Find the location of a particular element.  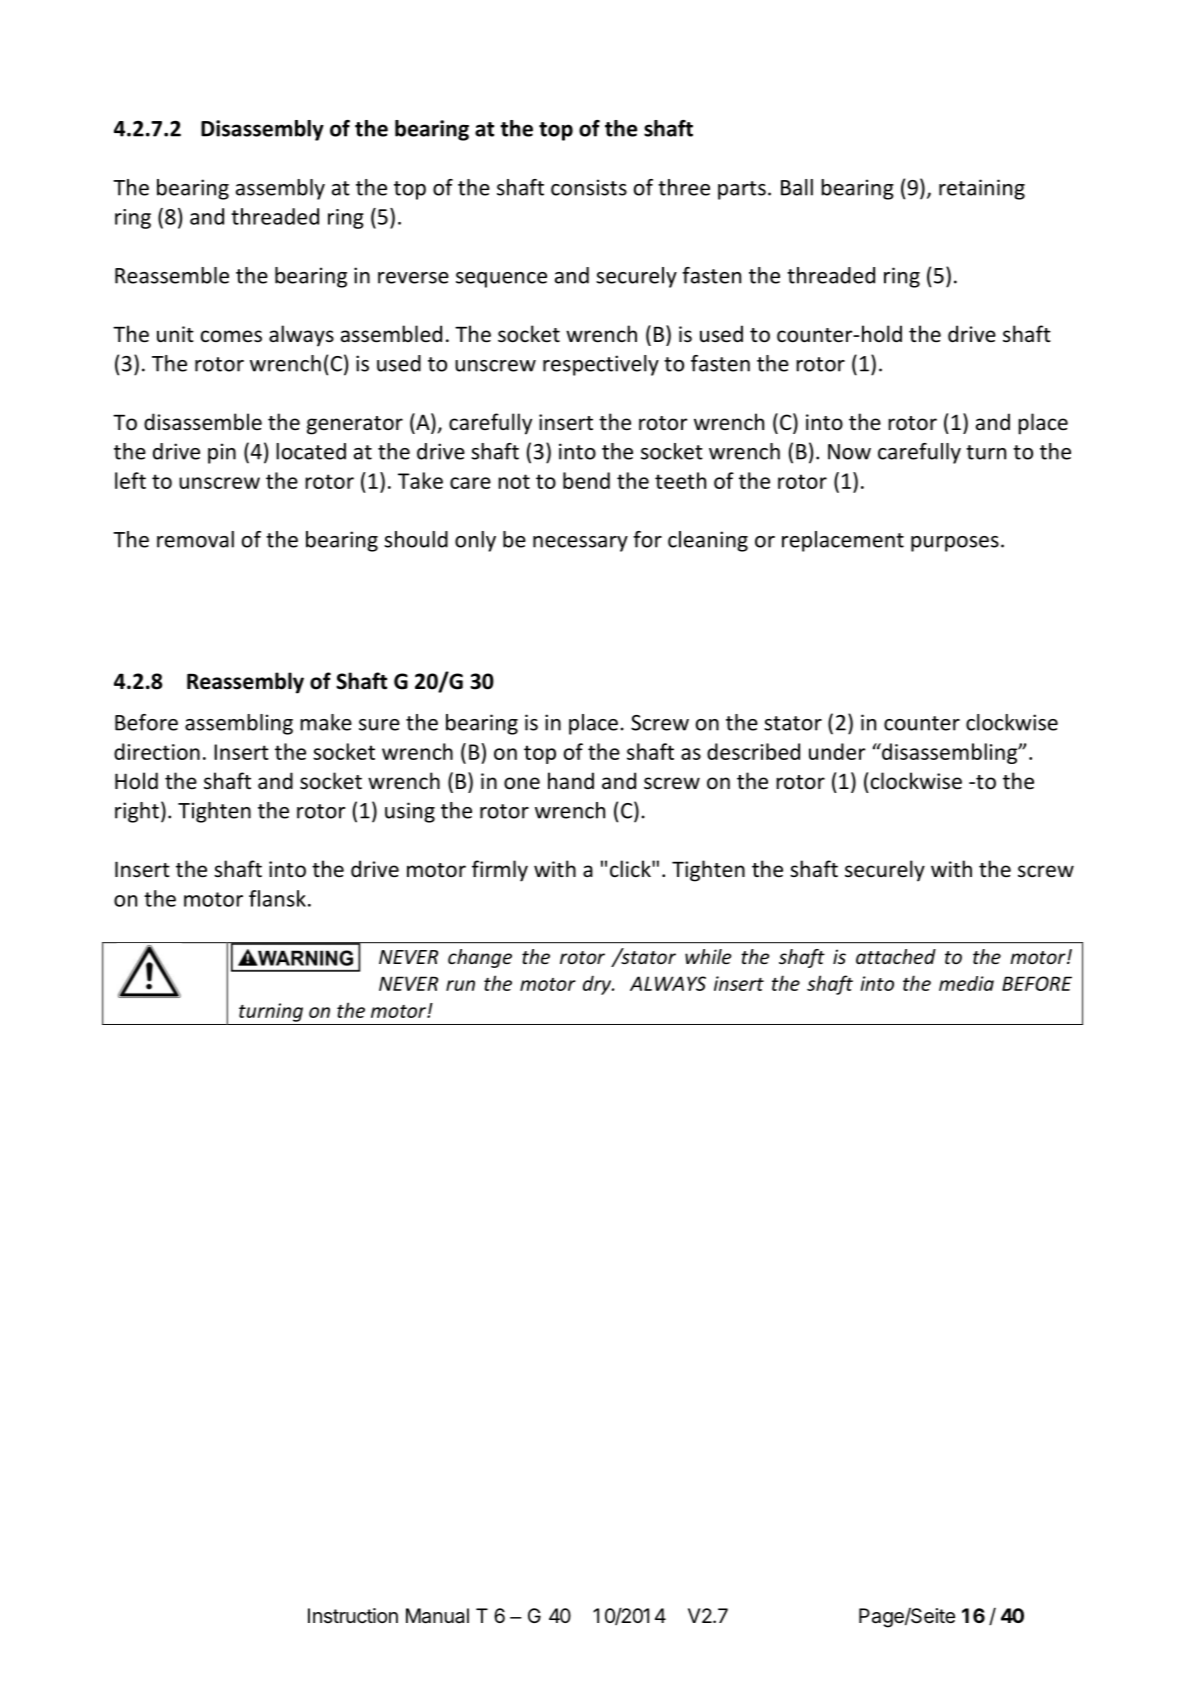

purposes is located at coordinates (955, 544).
